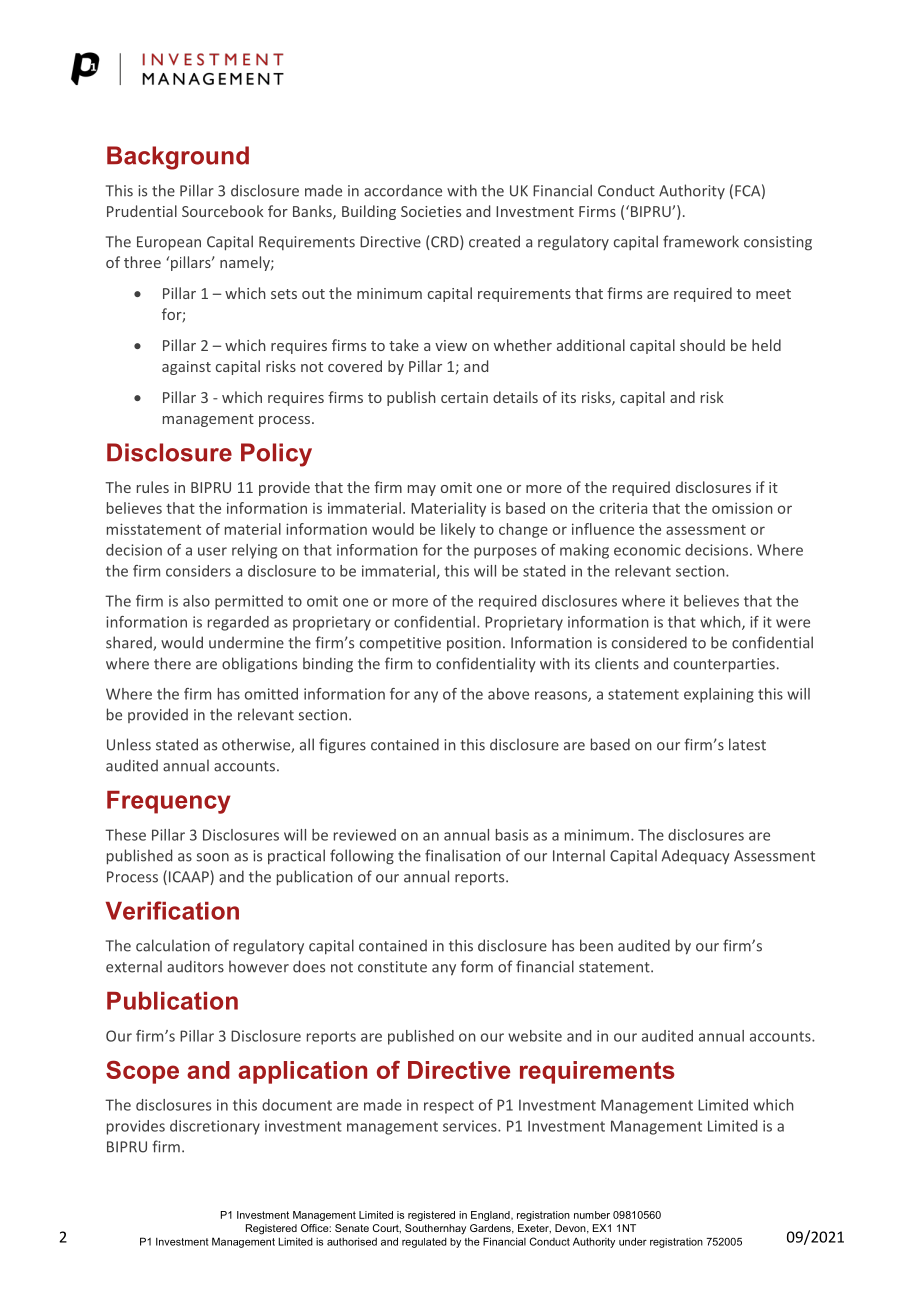 This screenshot has width=924, height=1308. What do you see at coordinates (213, 857) in the screenshot?
I see `soon` at bounding box center [213, 857].
